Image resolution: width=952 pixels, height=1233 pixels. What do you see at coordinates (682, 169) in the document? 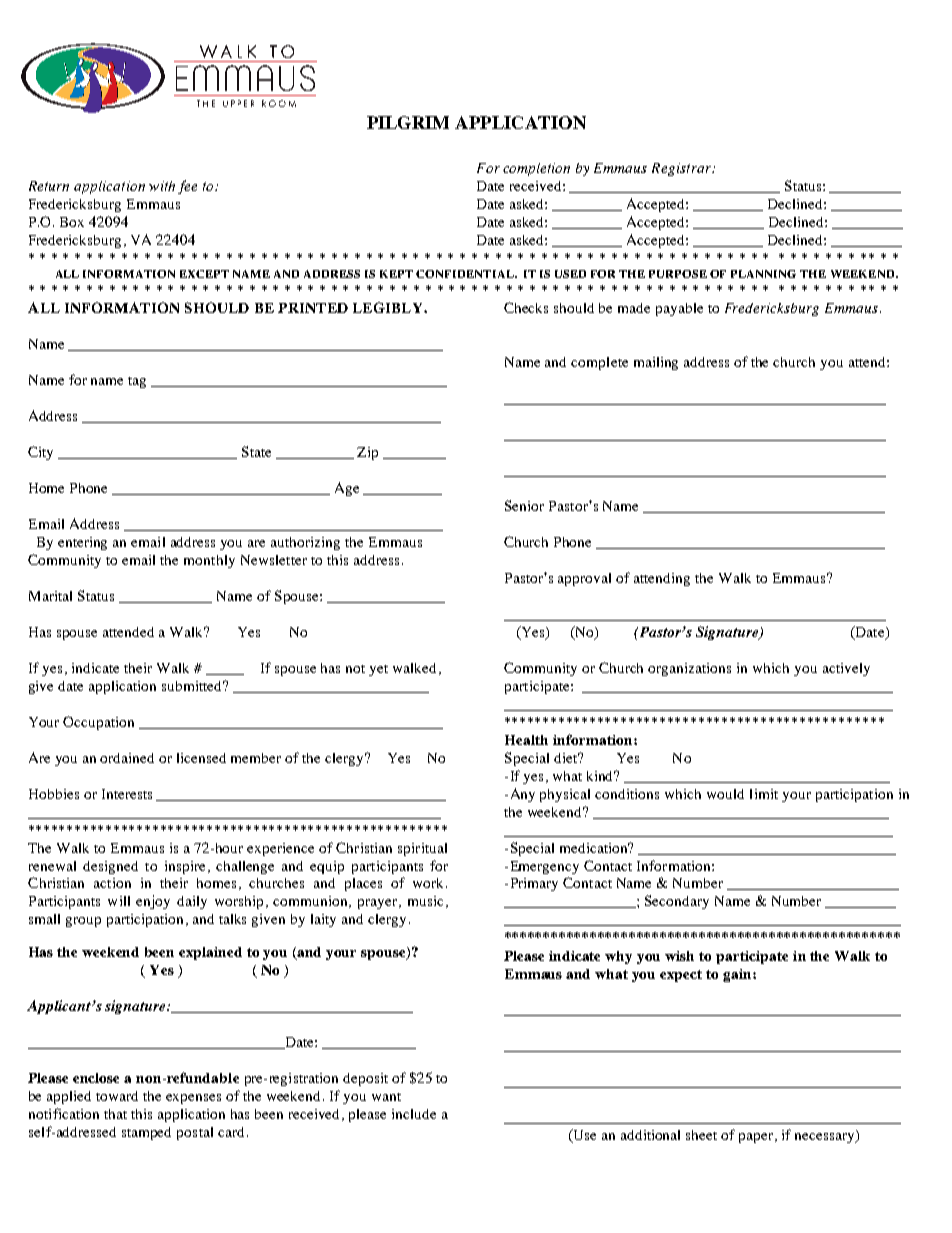
I see `Registrar` at bounding box center [682, 169].
